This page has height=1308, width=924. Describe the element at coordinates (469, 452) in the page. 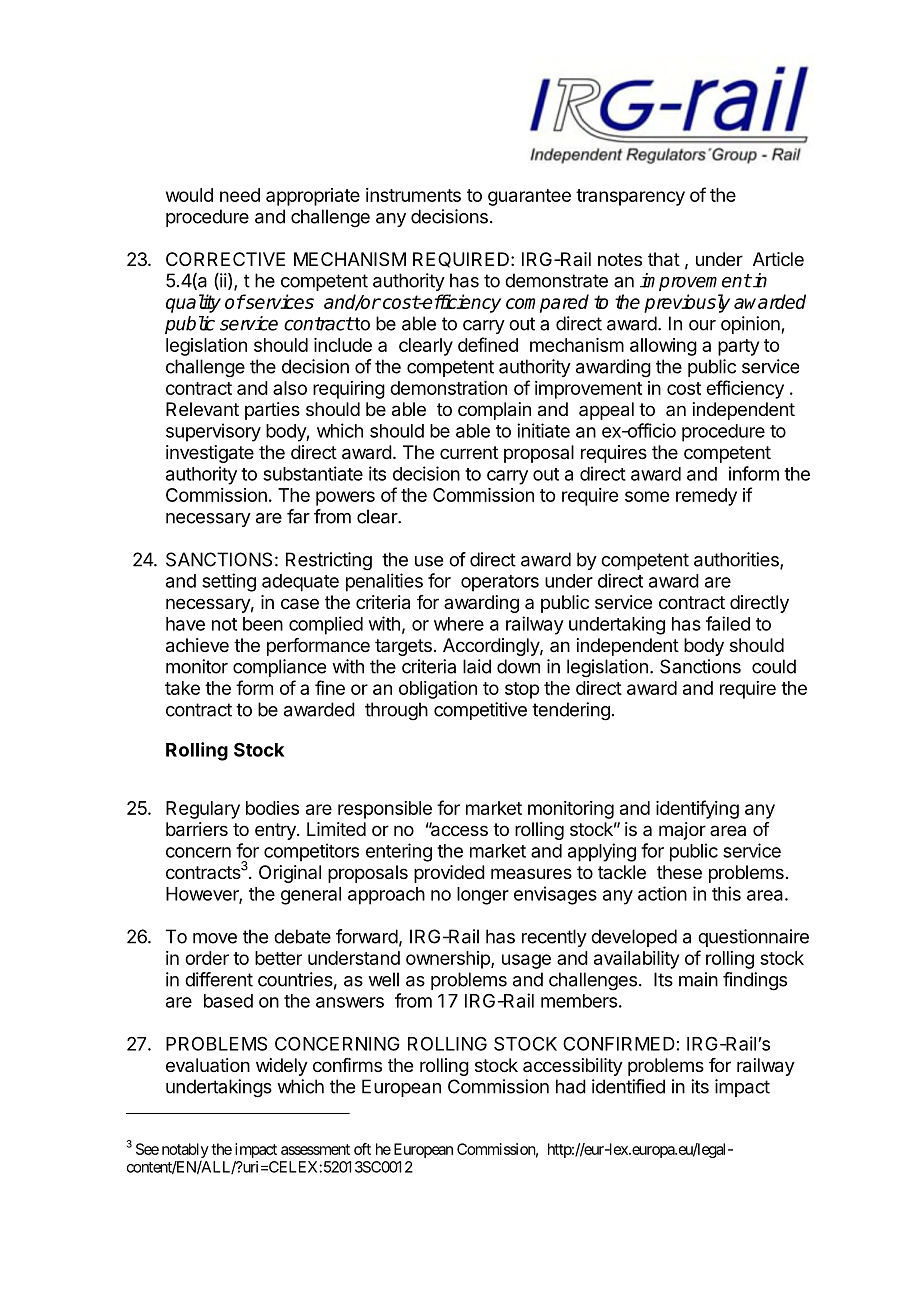

I see `current` at that location.
